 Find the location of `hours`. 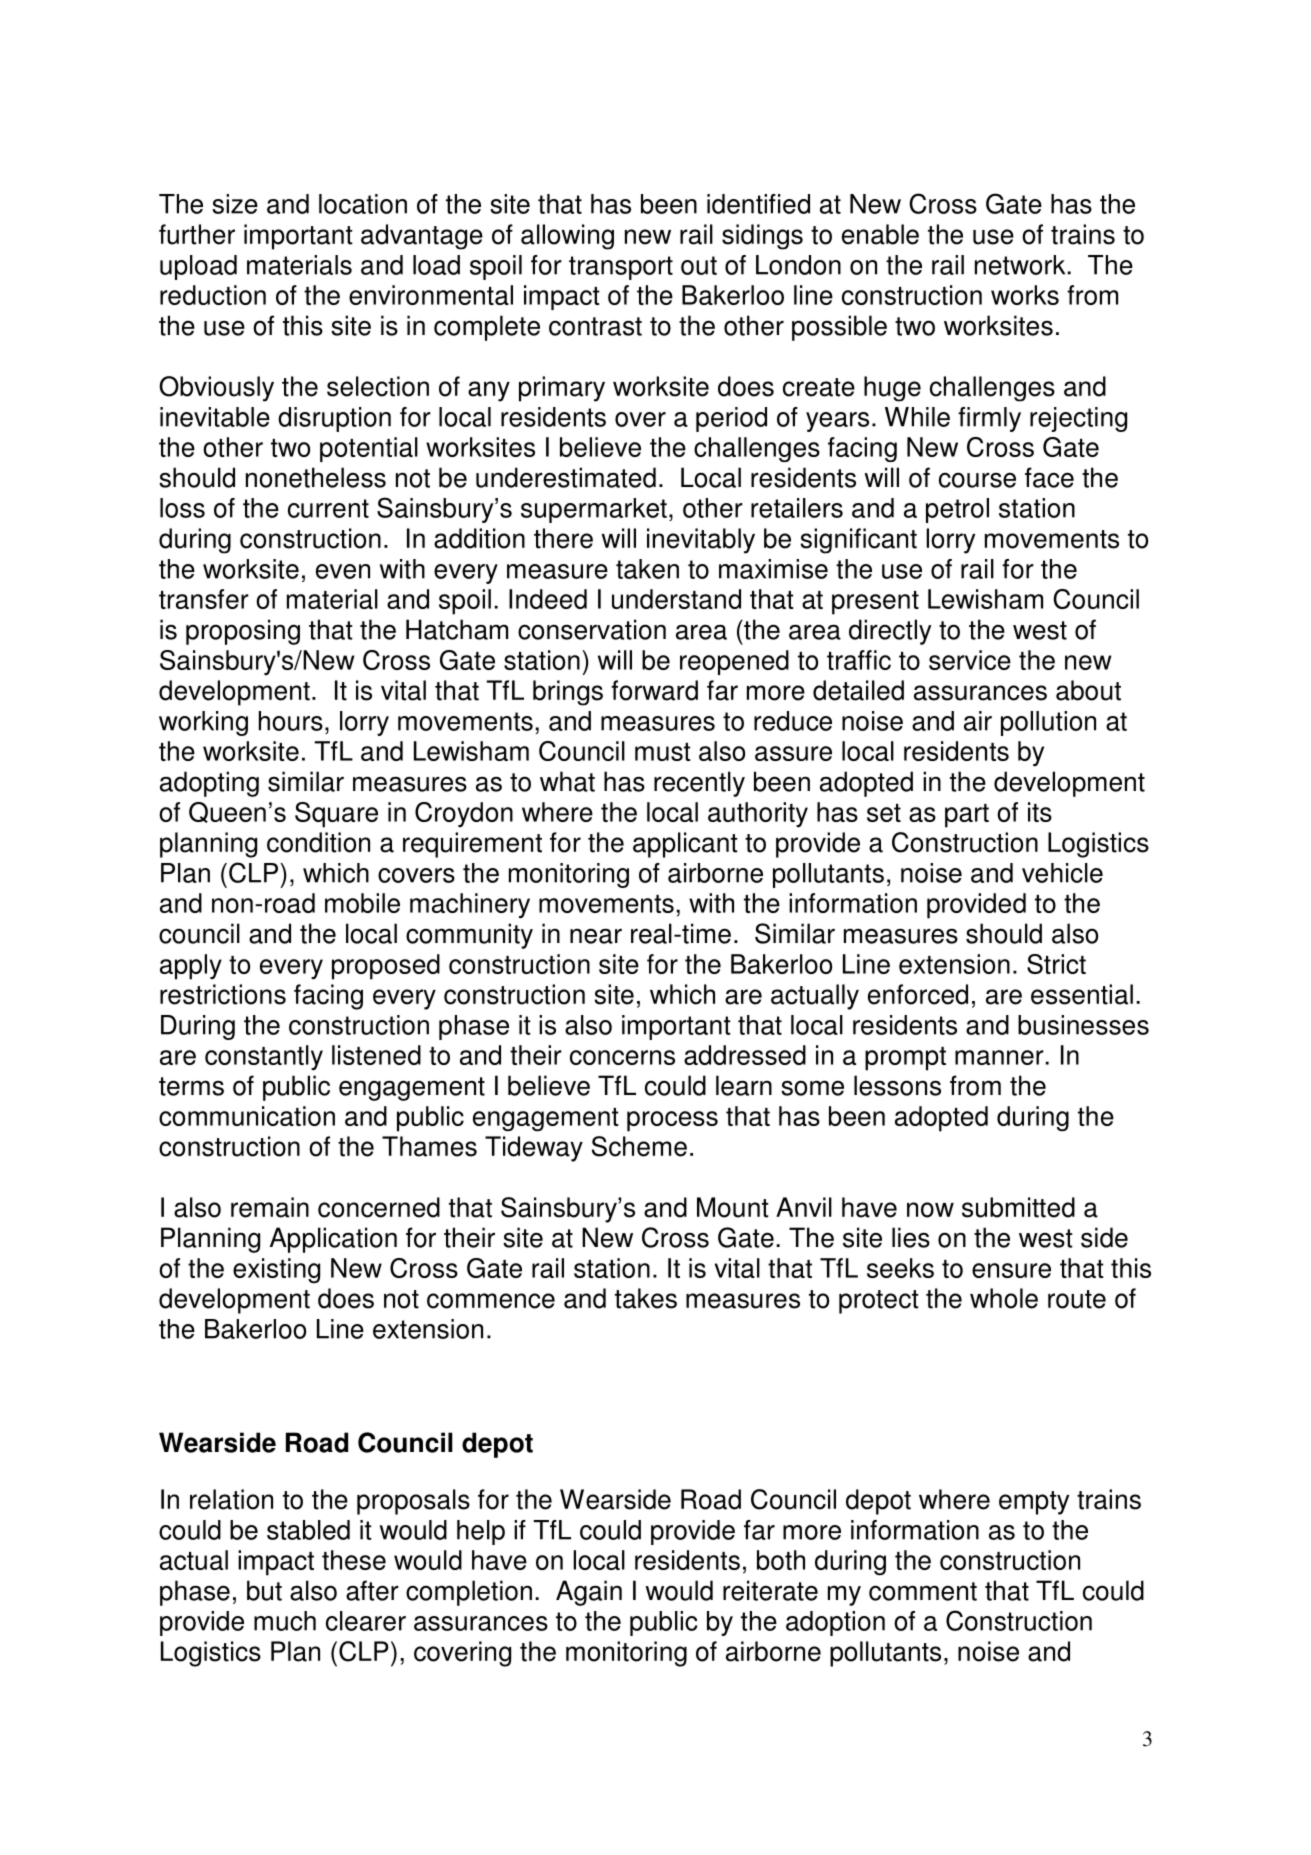

hours is located at coordinates (291, 721).
